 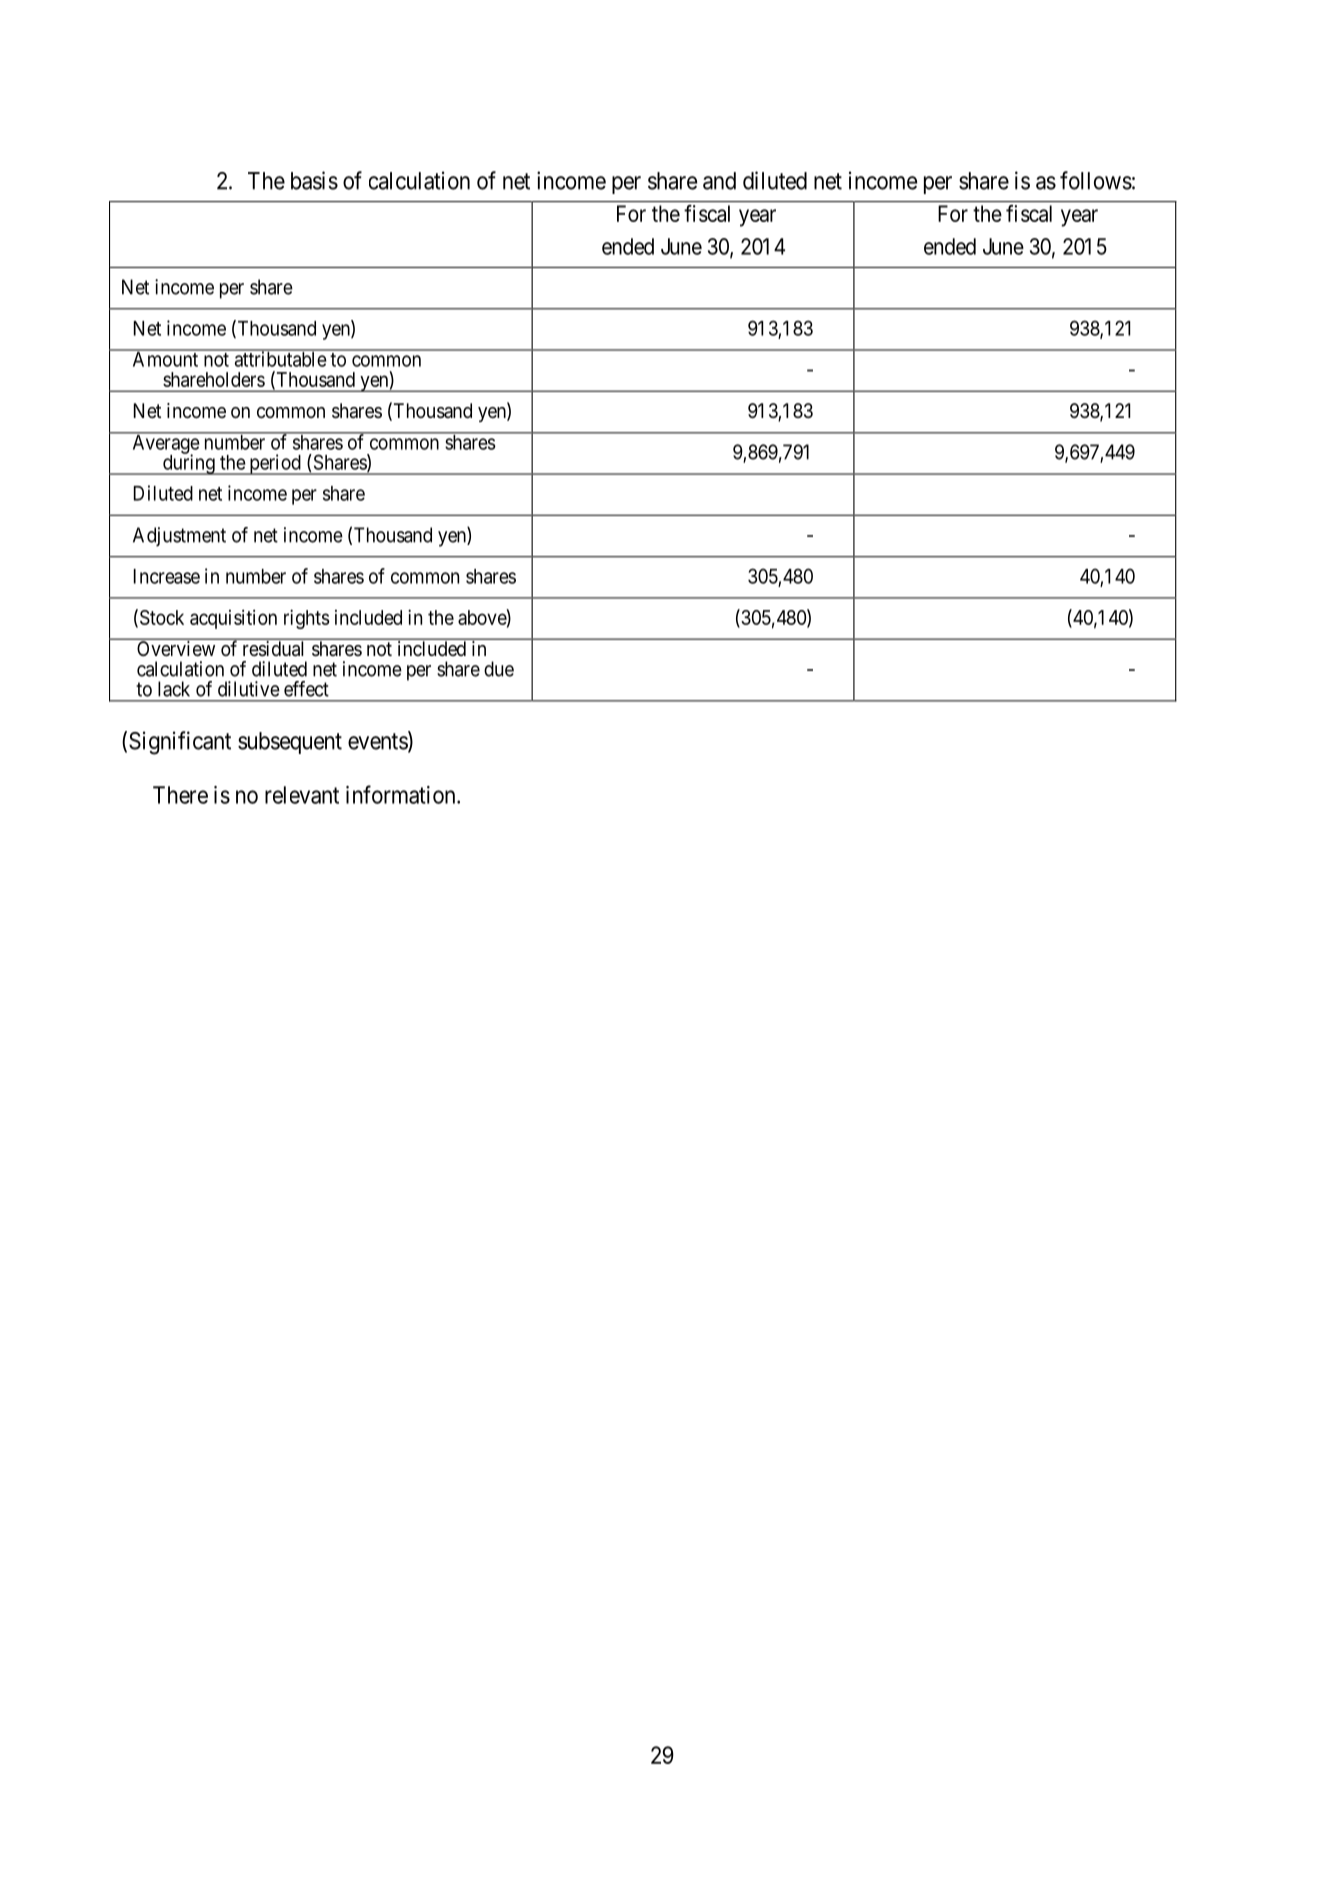 I want to click on attributable, so click(x=280, y=358).
